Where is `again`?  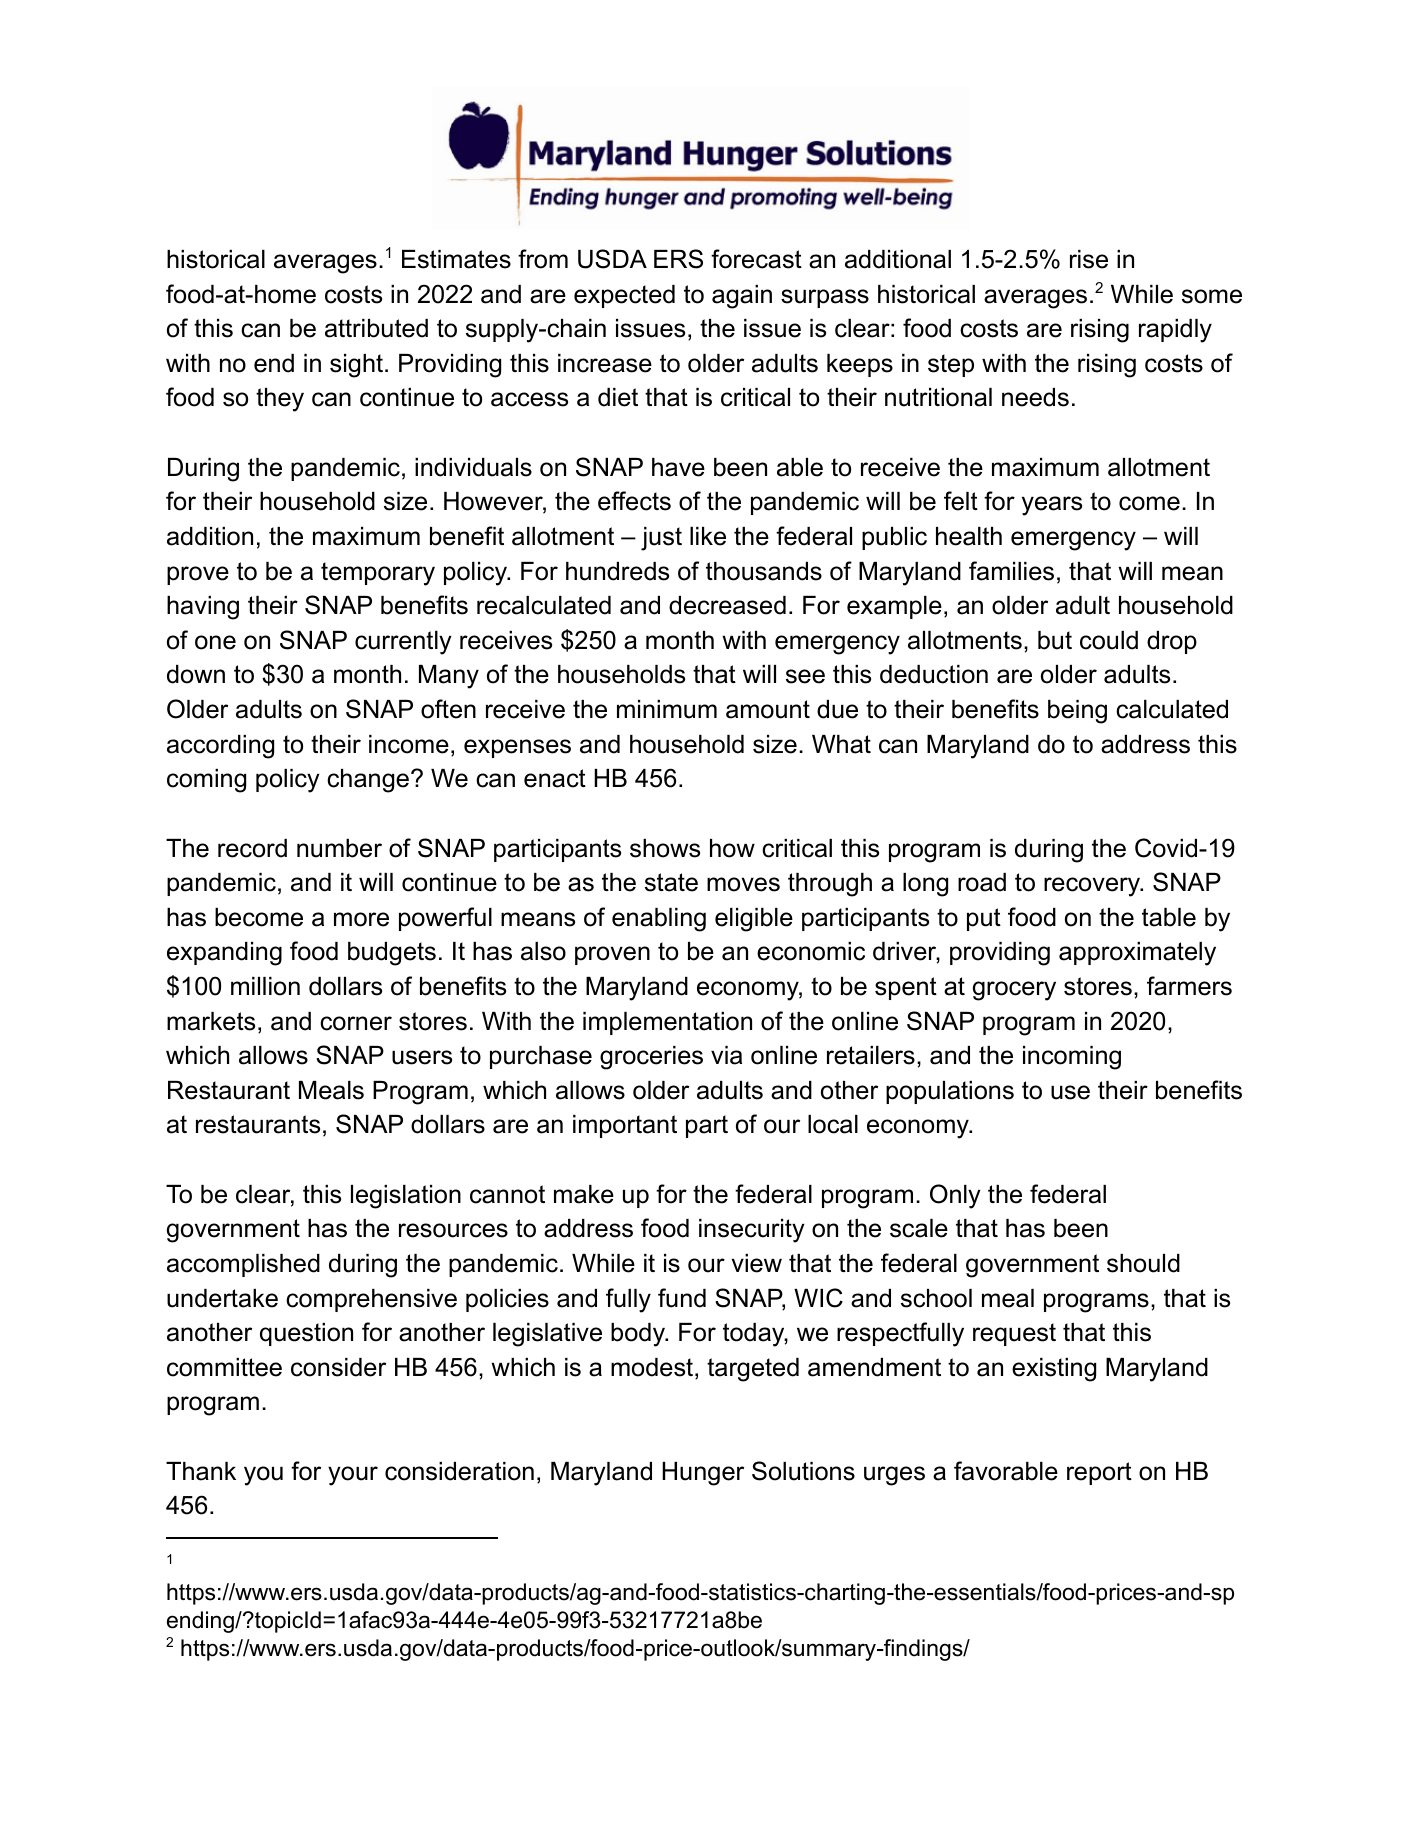 again is located at coordinates (742, 297).
